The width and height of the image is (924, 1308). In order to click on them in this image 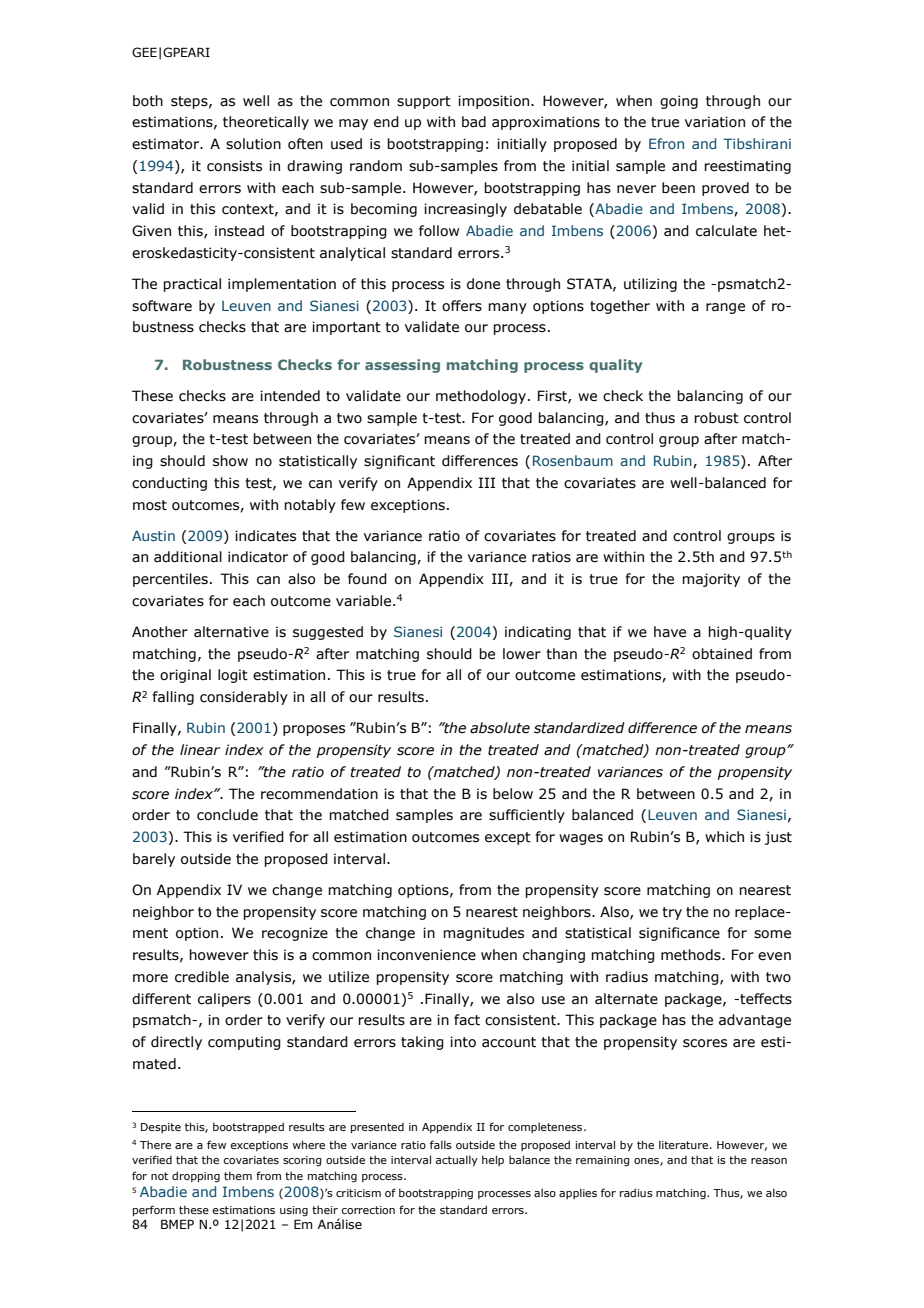, I will do `click(238, 1175)`.
